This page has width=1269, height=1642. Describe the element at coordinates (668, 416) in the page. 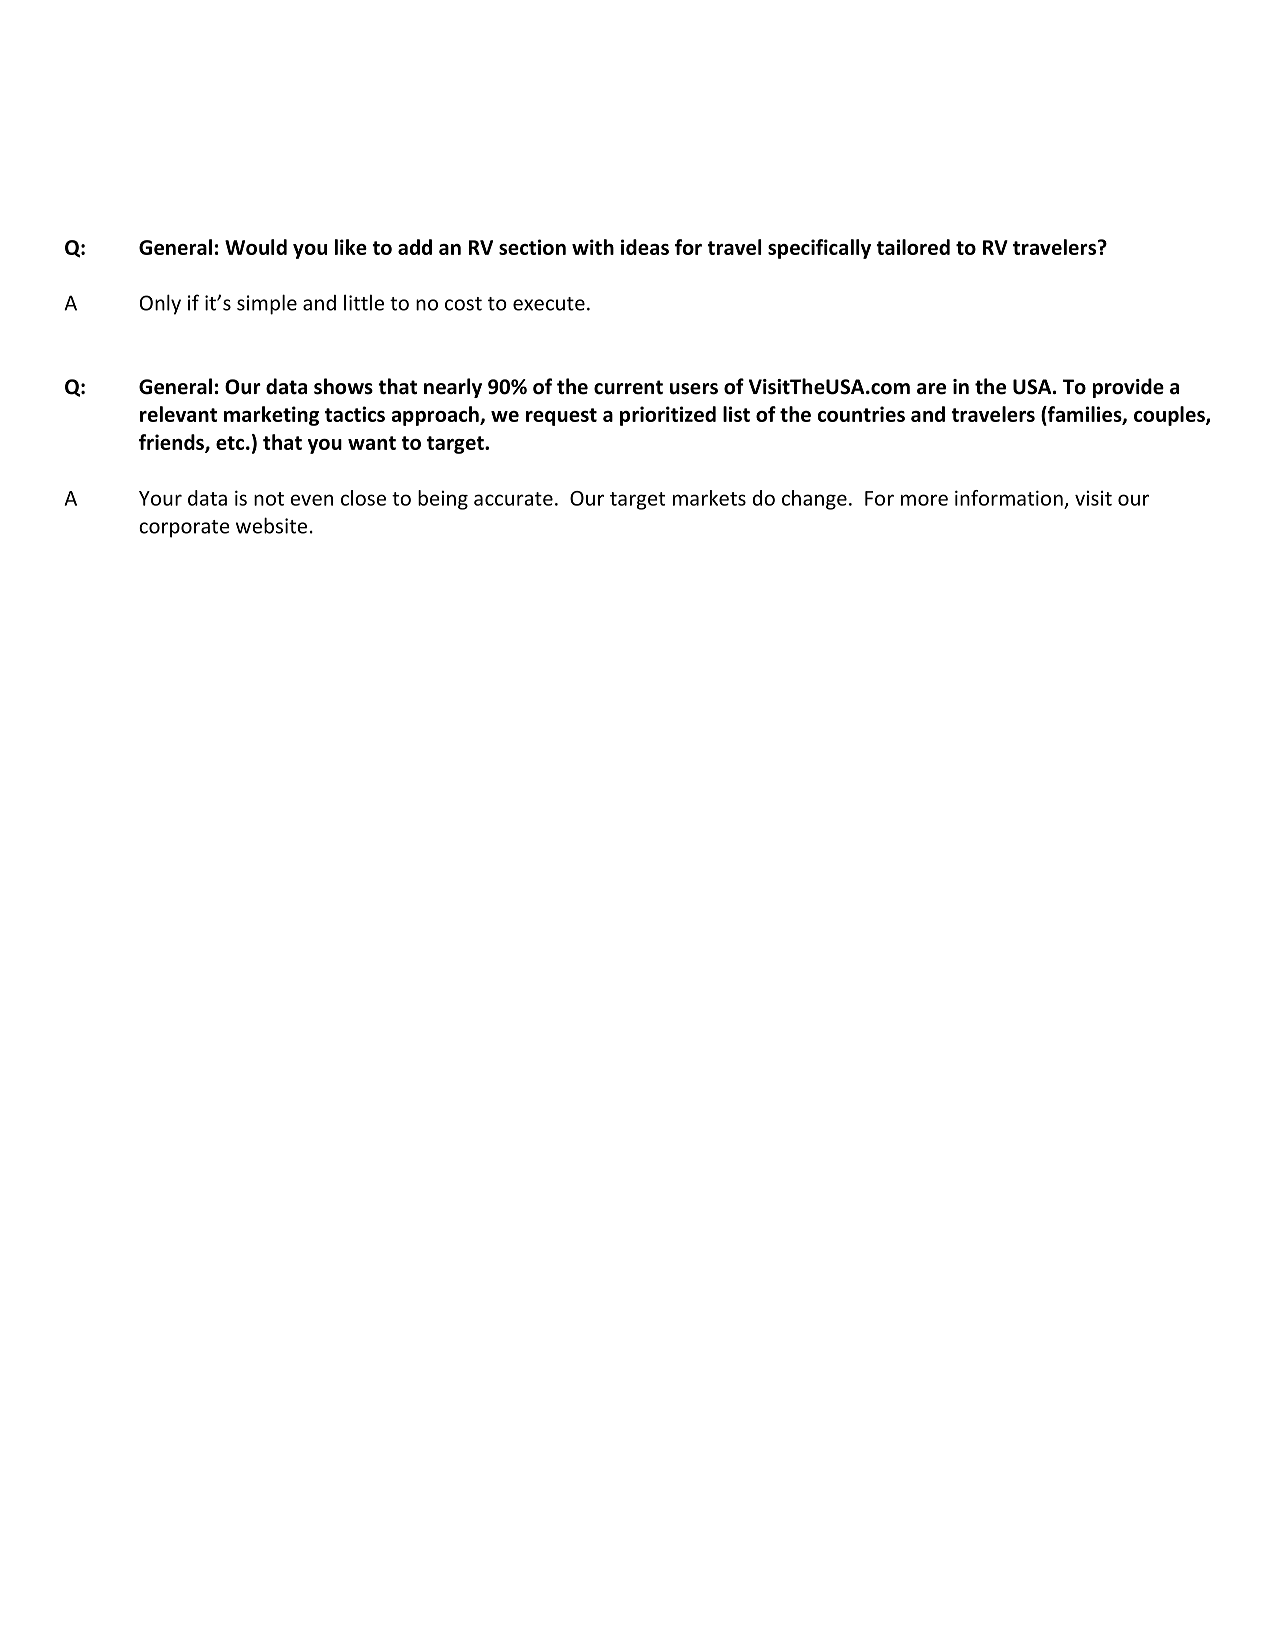

I see `prioritized` at that location.
